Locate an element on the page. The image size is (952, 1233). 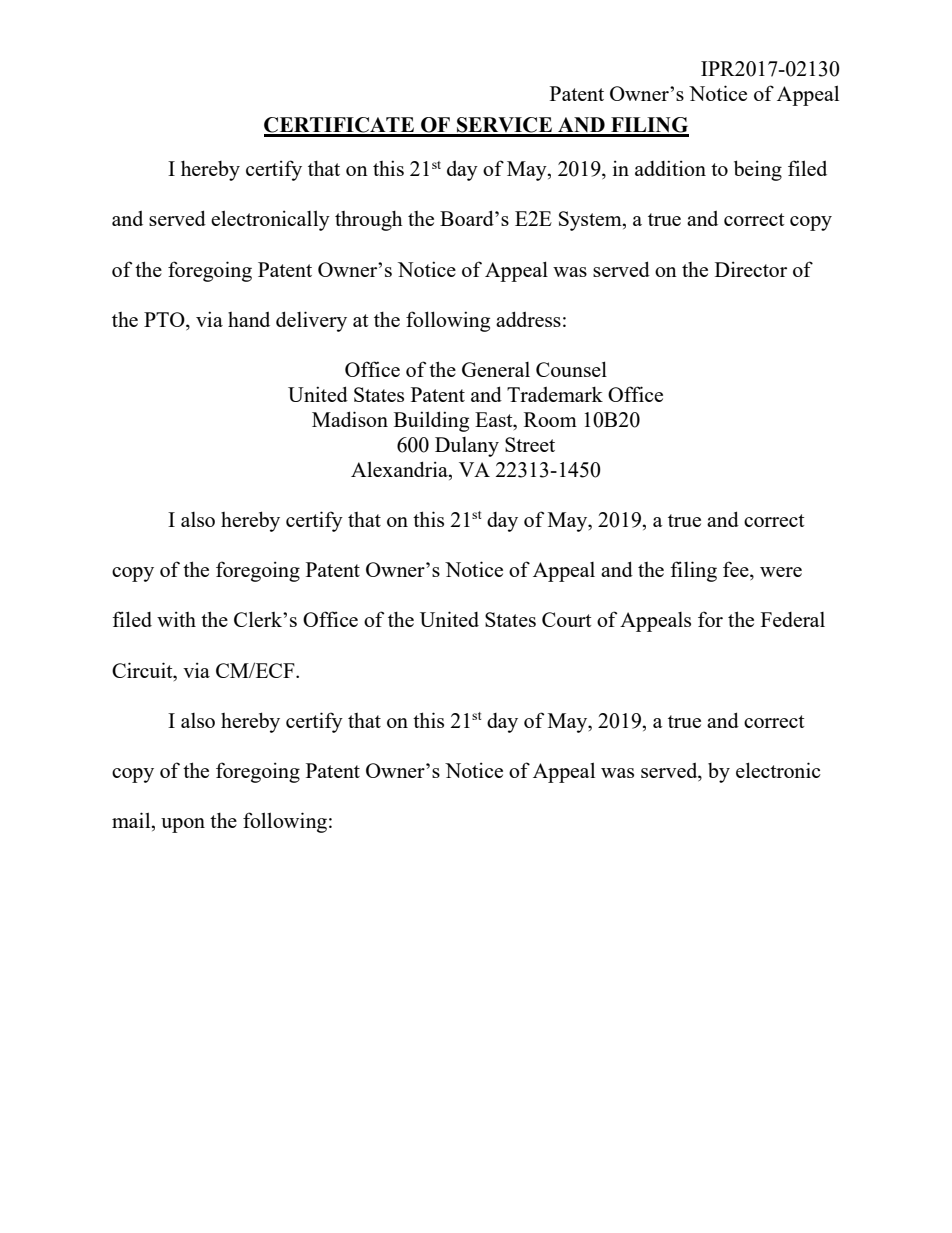
Madison is located at coordinates (350, 419).
